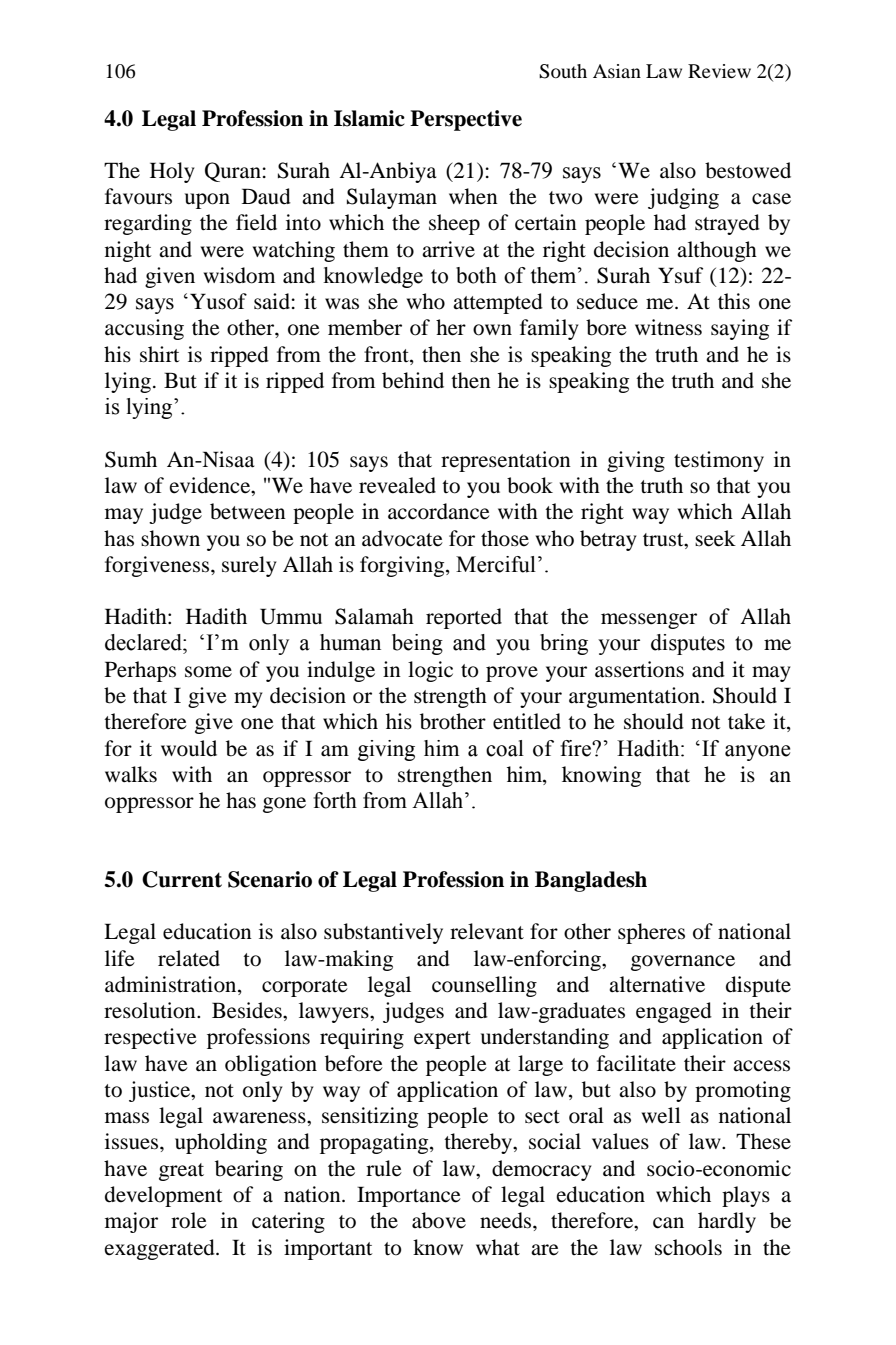  What do you see at coordinates (487, 931) in the image?
I see `relevant` at bounding box center [487, 931].
